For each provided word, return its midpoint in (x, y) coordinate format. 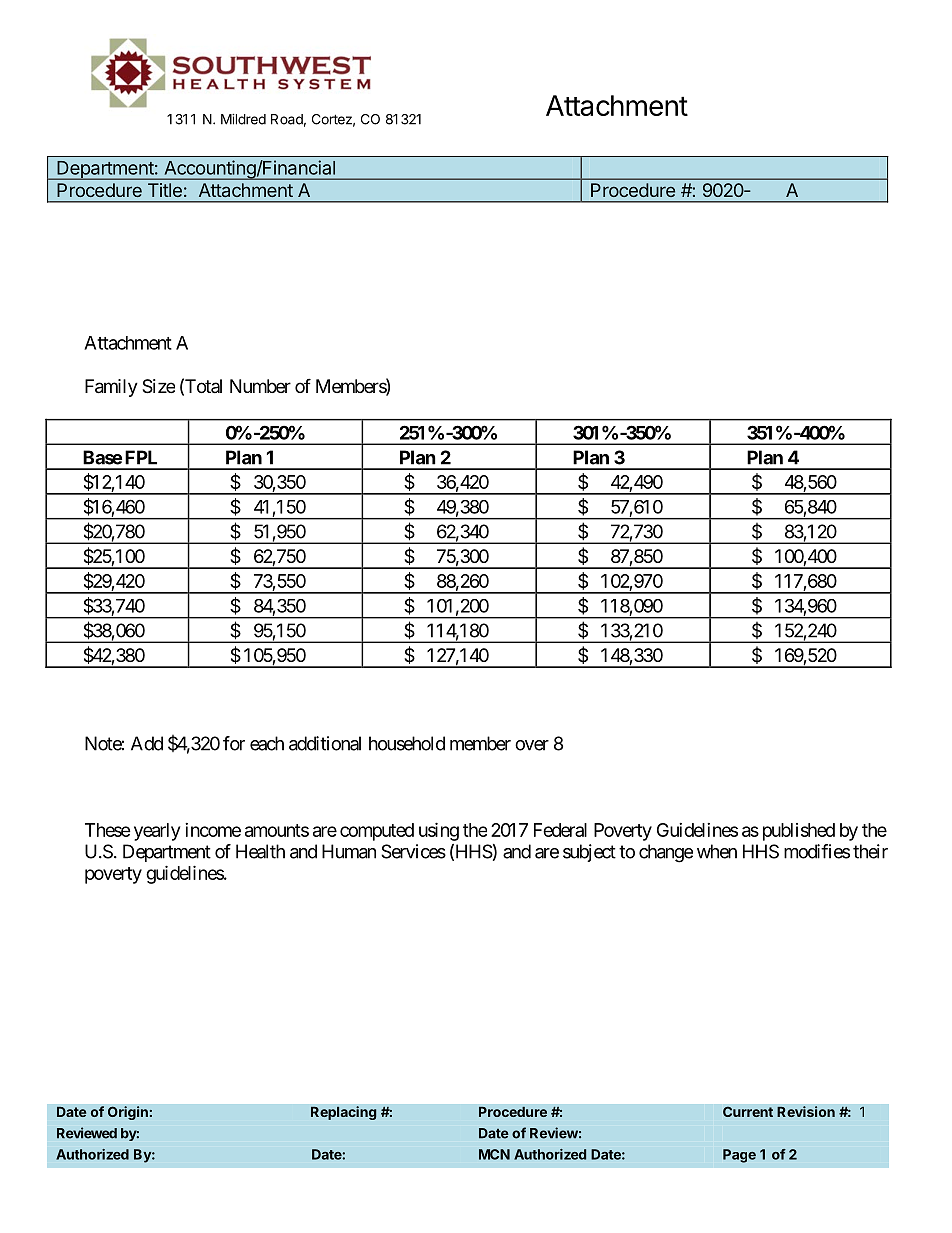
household (407, 743)
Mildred (243, 119)
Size (158, 386)
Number (260, 386)
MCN (494, 1154)
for (234, 743)
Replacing (344, 1113)
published (799, 832)
